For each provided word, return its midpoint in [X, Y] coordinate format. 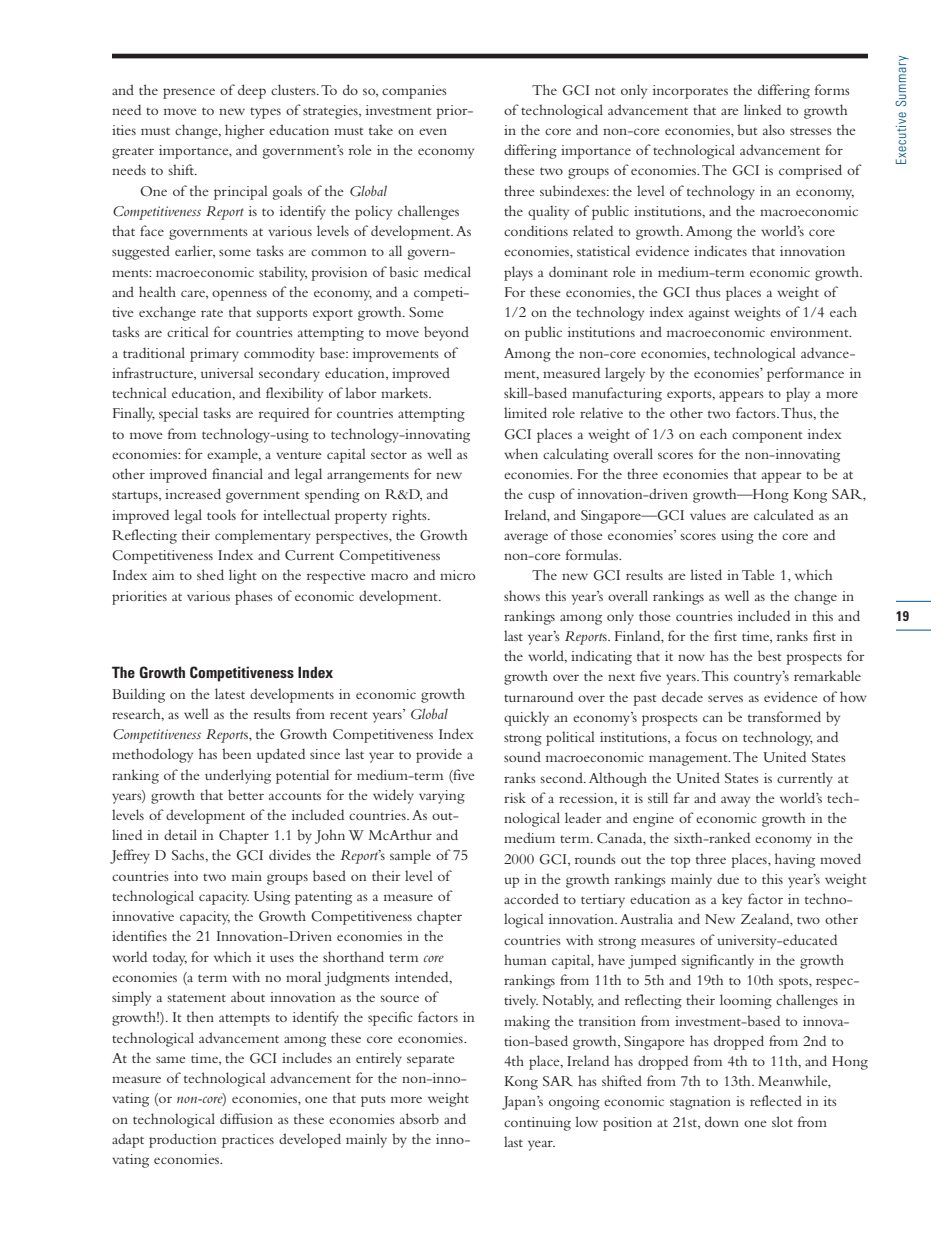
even [433, 131]
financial [237, 473]
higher [245, 131]
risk [515, 797]
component [767, 437]
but [747, 129]
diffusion [246, 1118]
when [521, 453]
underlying [238, 776]
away [735, 801]
